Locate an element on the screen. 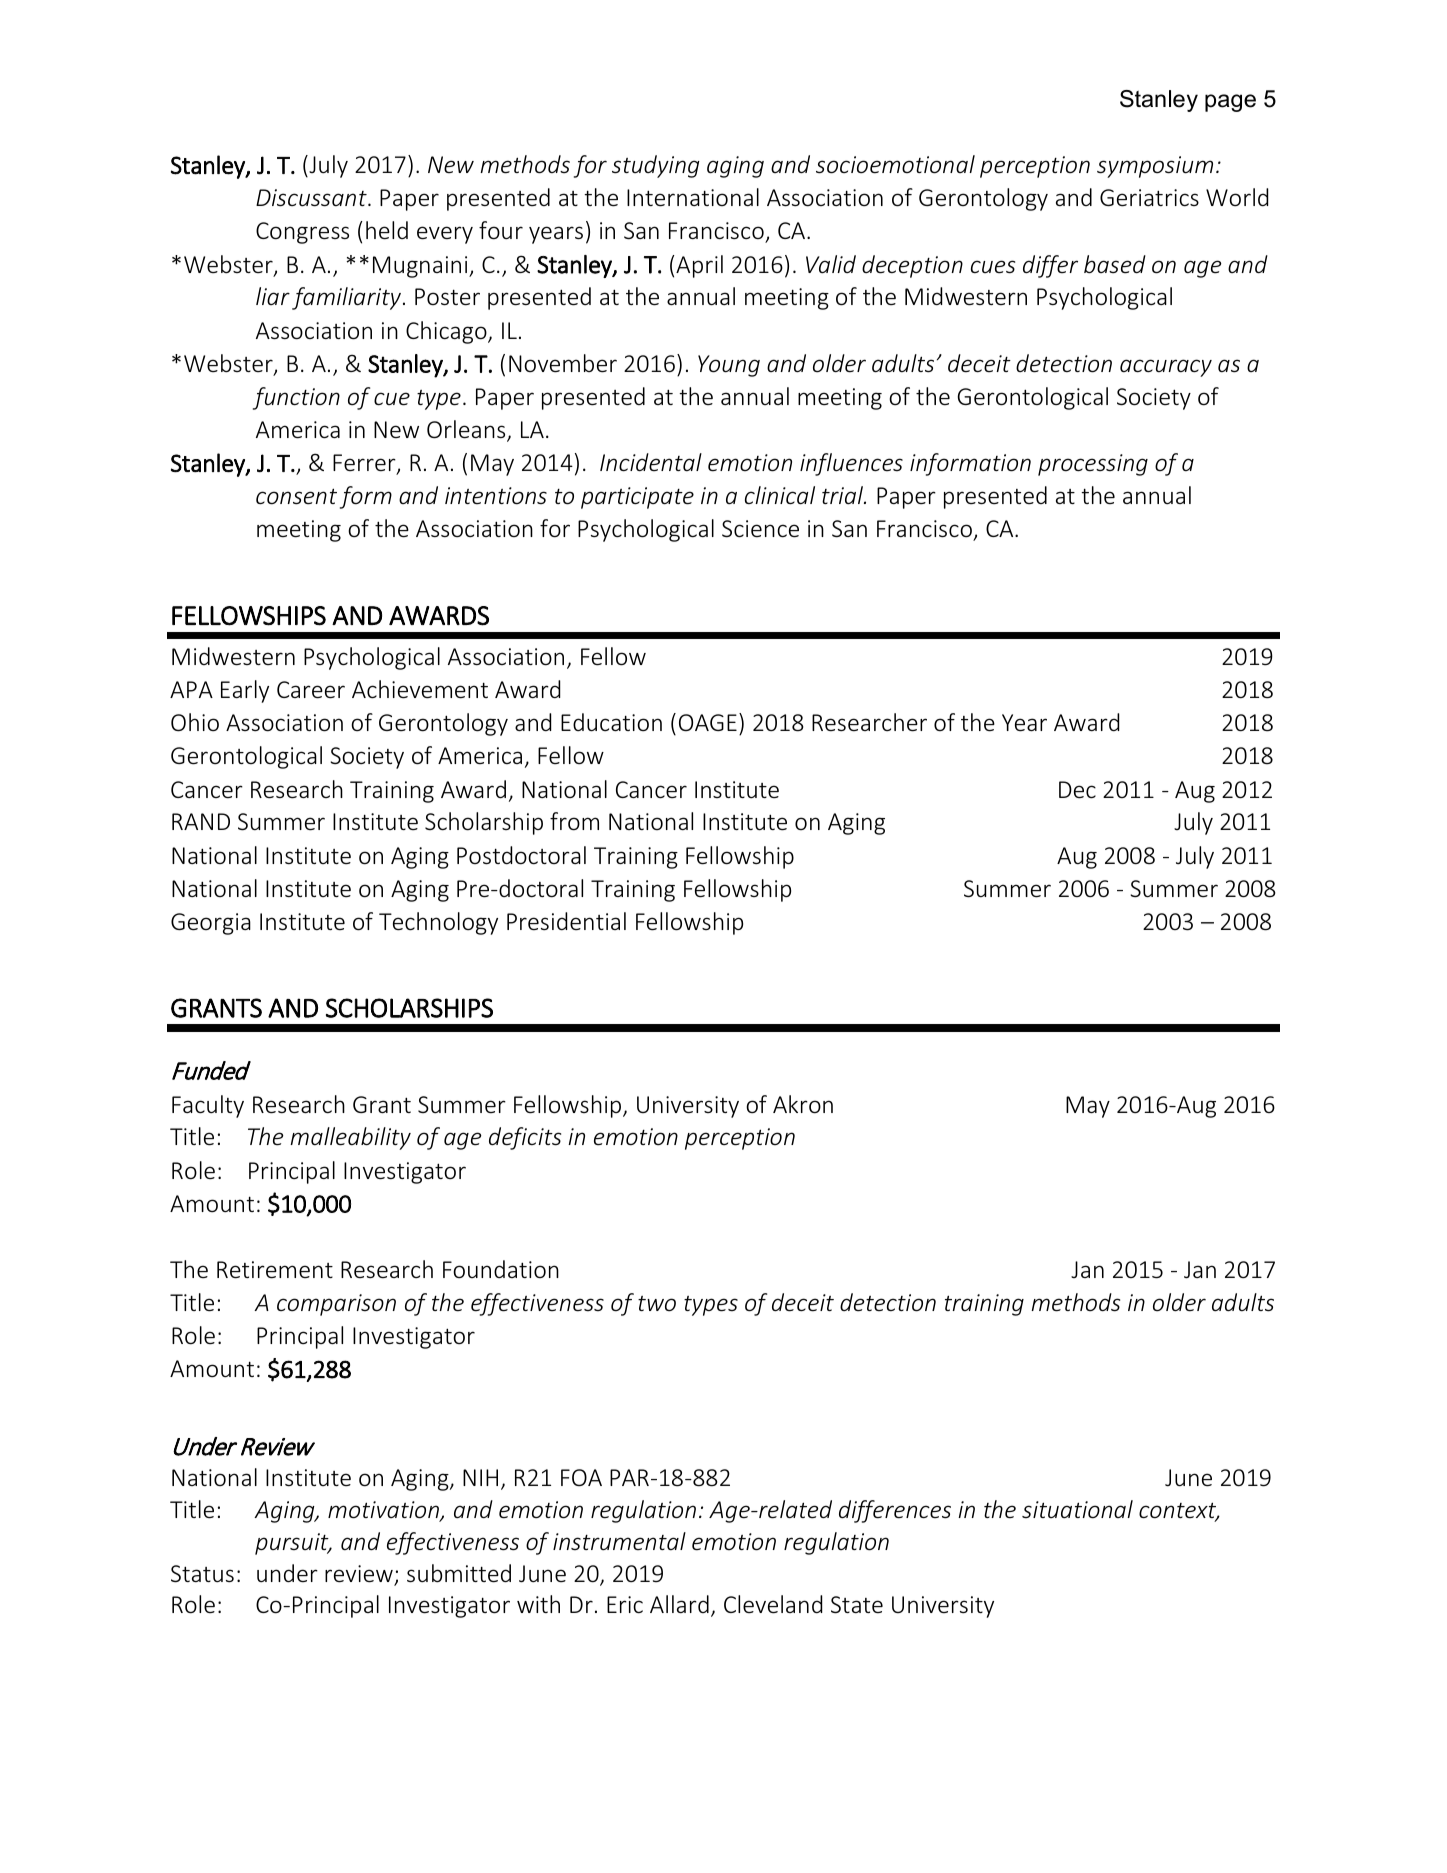 The height and width of the screenshot is (1873, 1447). Akron is located at coordinates (803, 1104).
